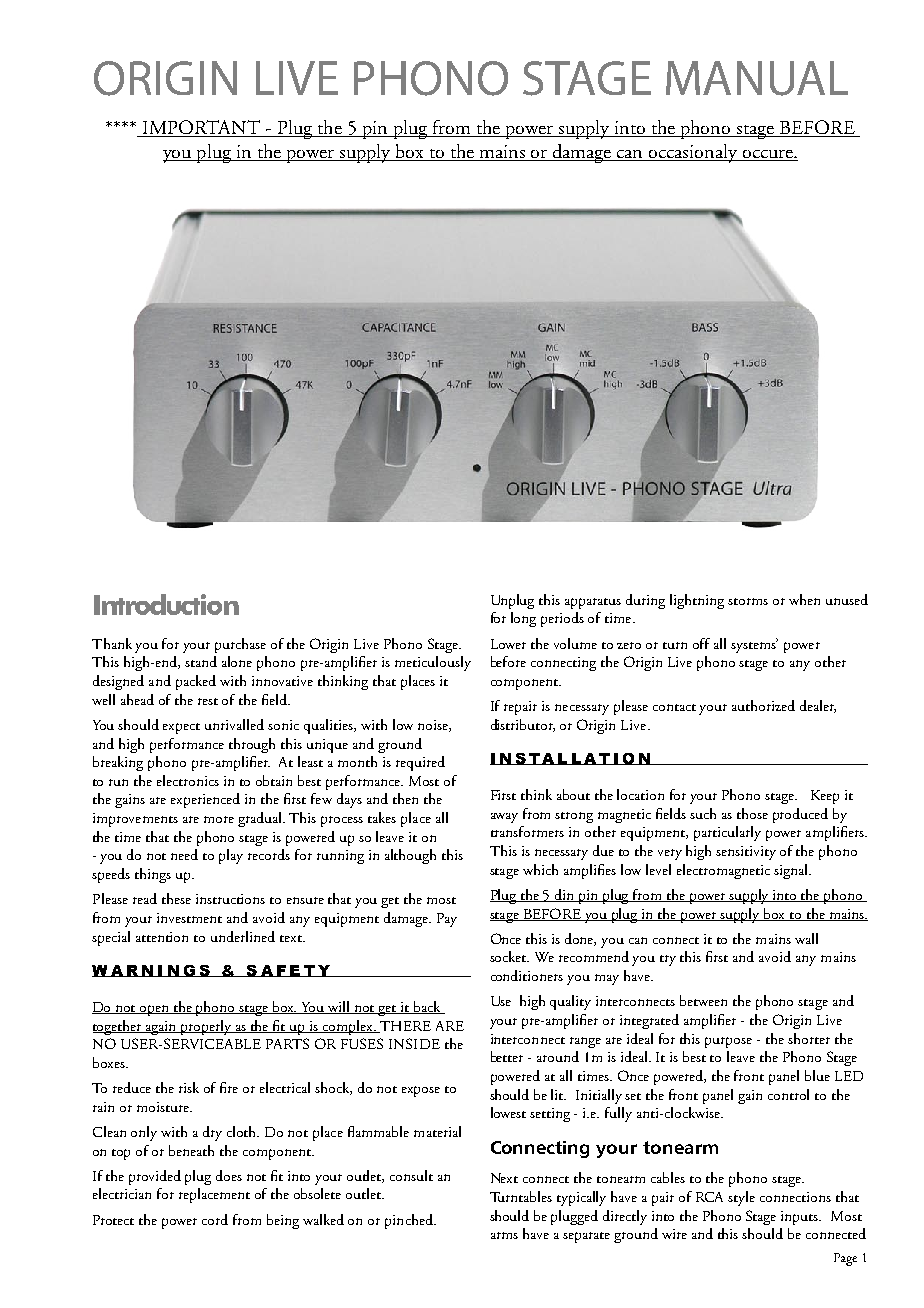 Image resolution: width=924 pixels, height=1308 pixels. Describe the element at coordinates (703, 1000) in the screenshot. I see `between` at that location.
